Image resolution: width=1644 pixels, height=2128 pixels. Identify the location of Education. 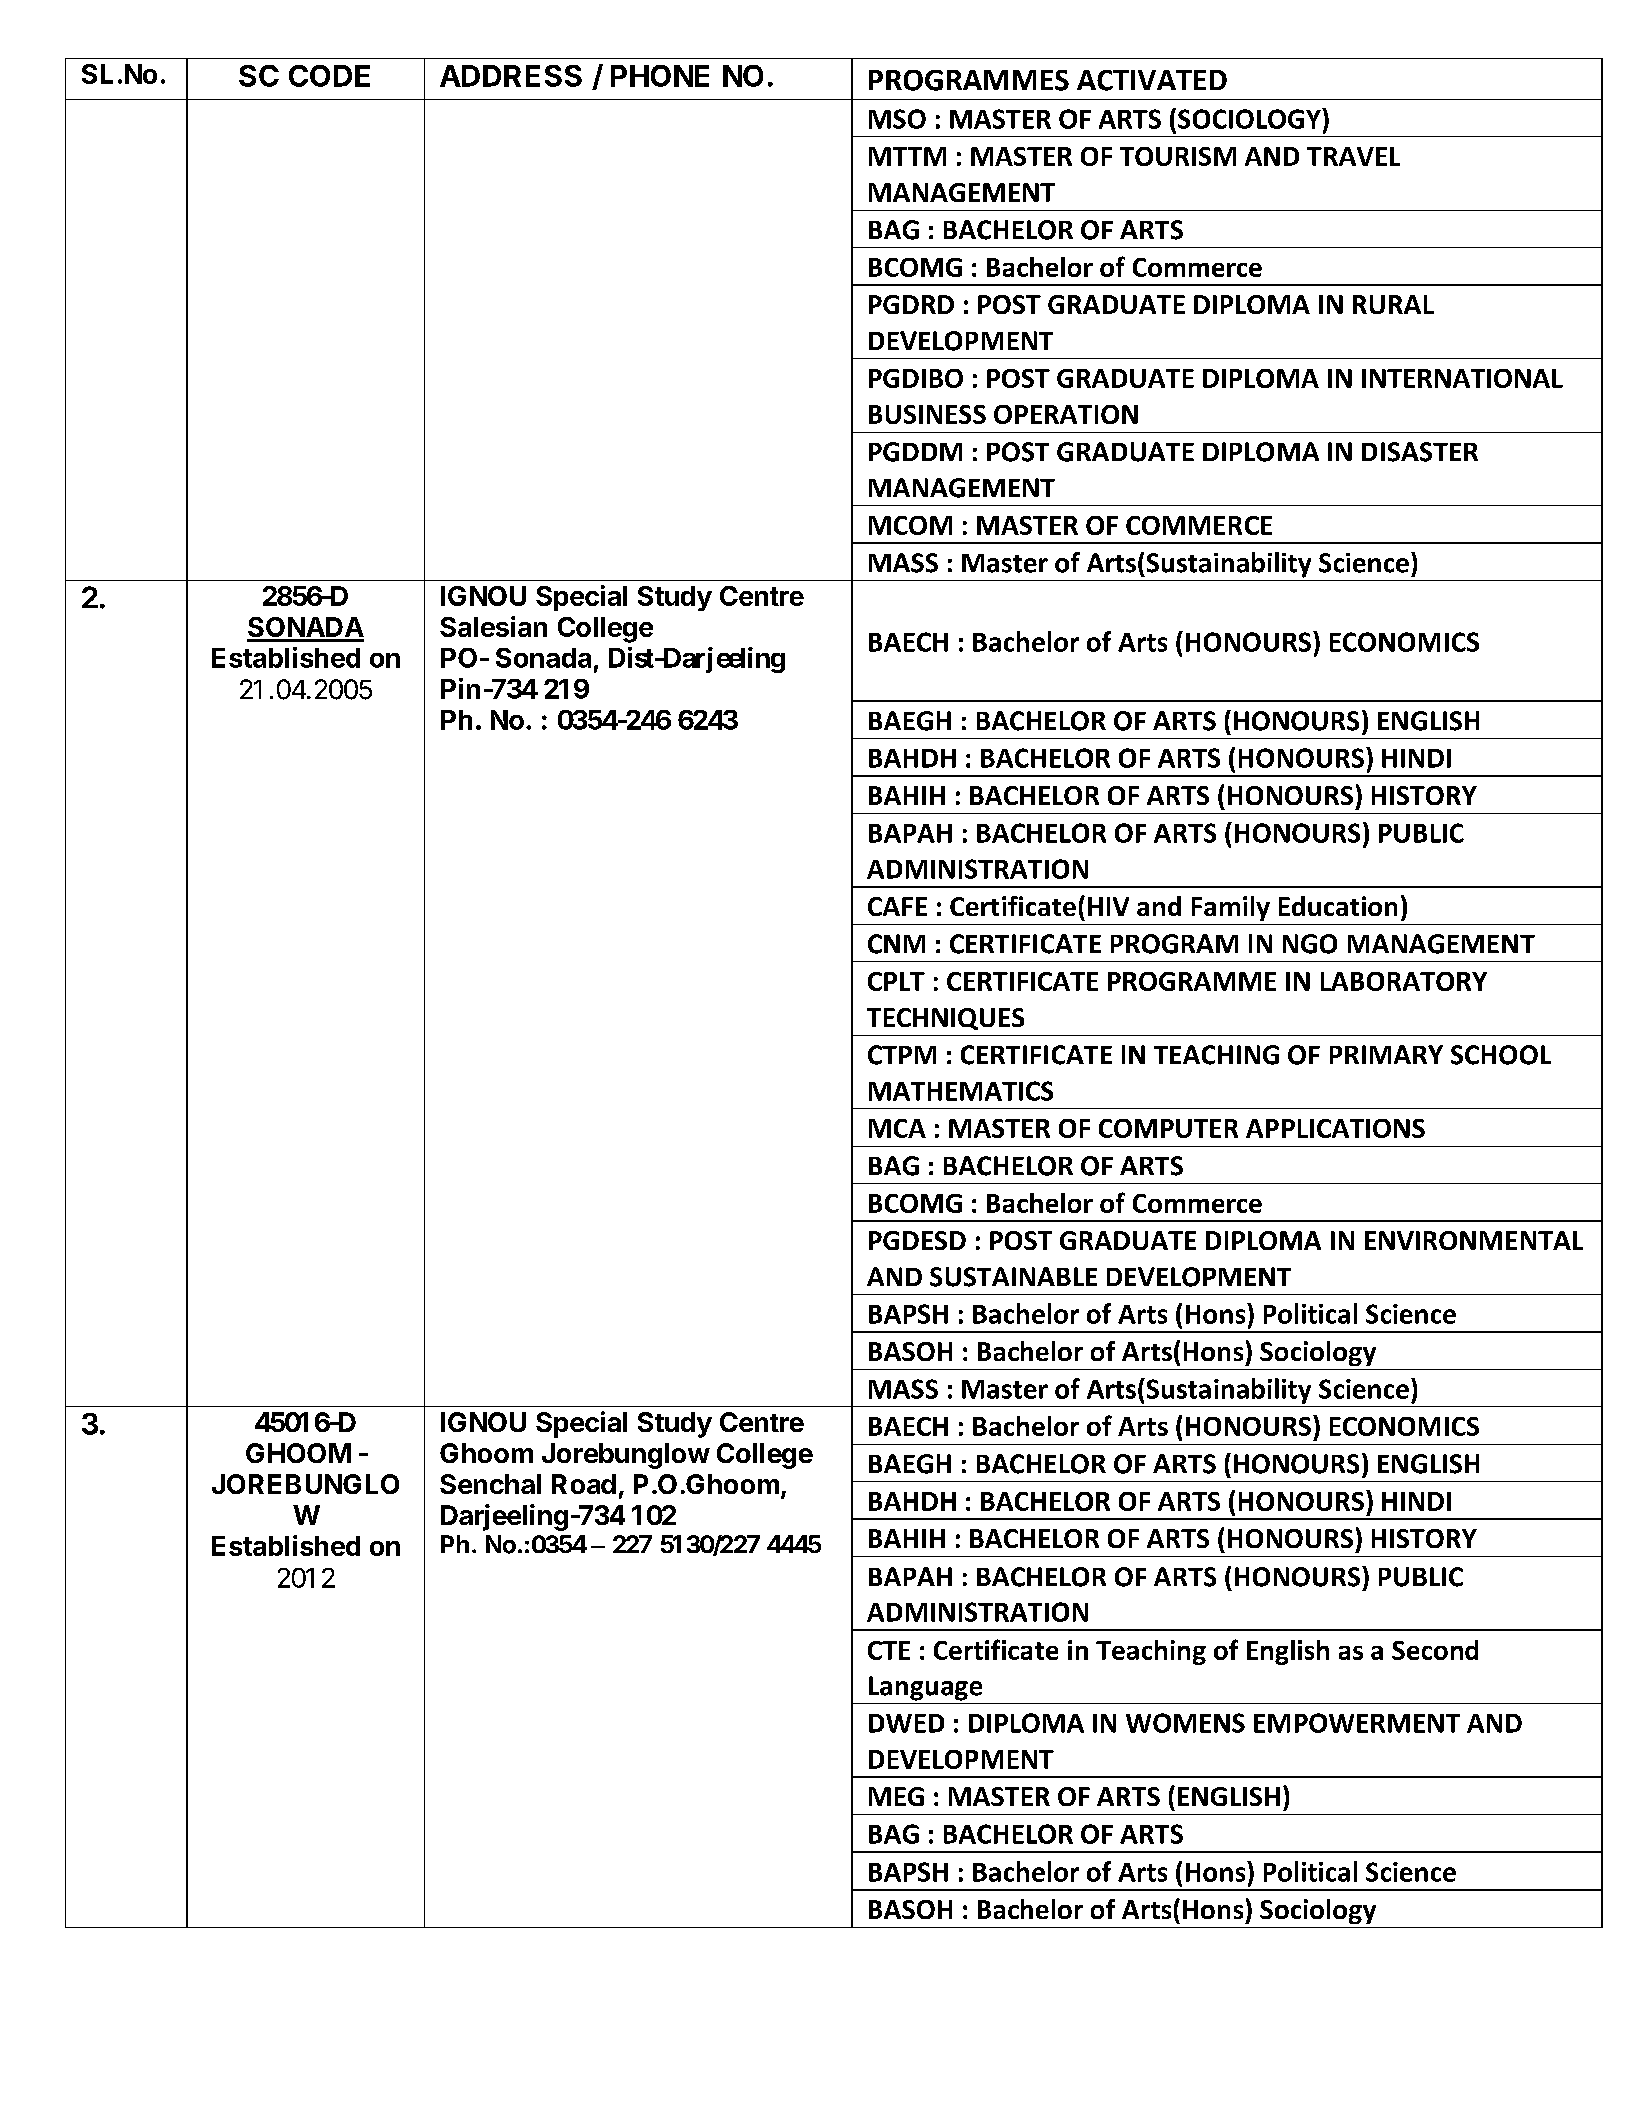
(1338, 906).
